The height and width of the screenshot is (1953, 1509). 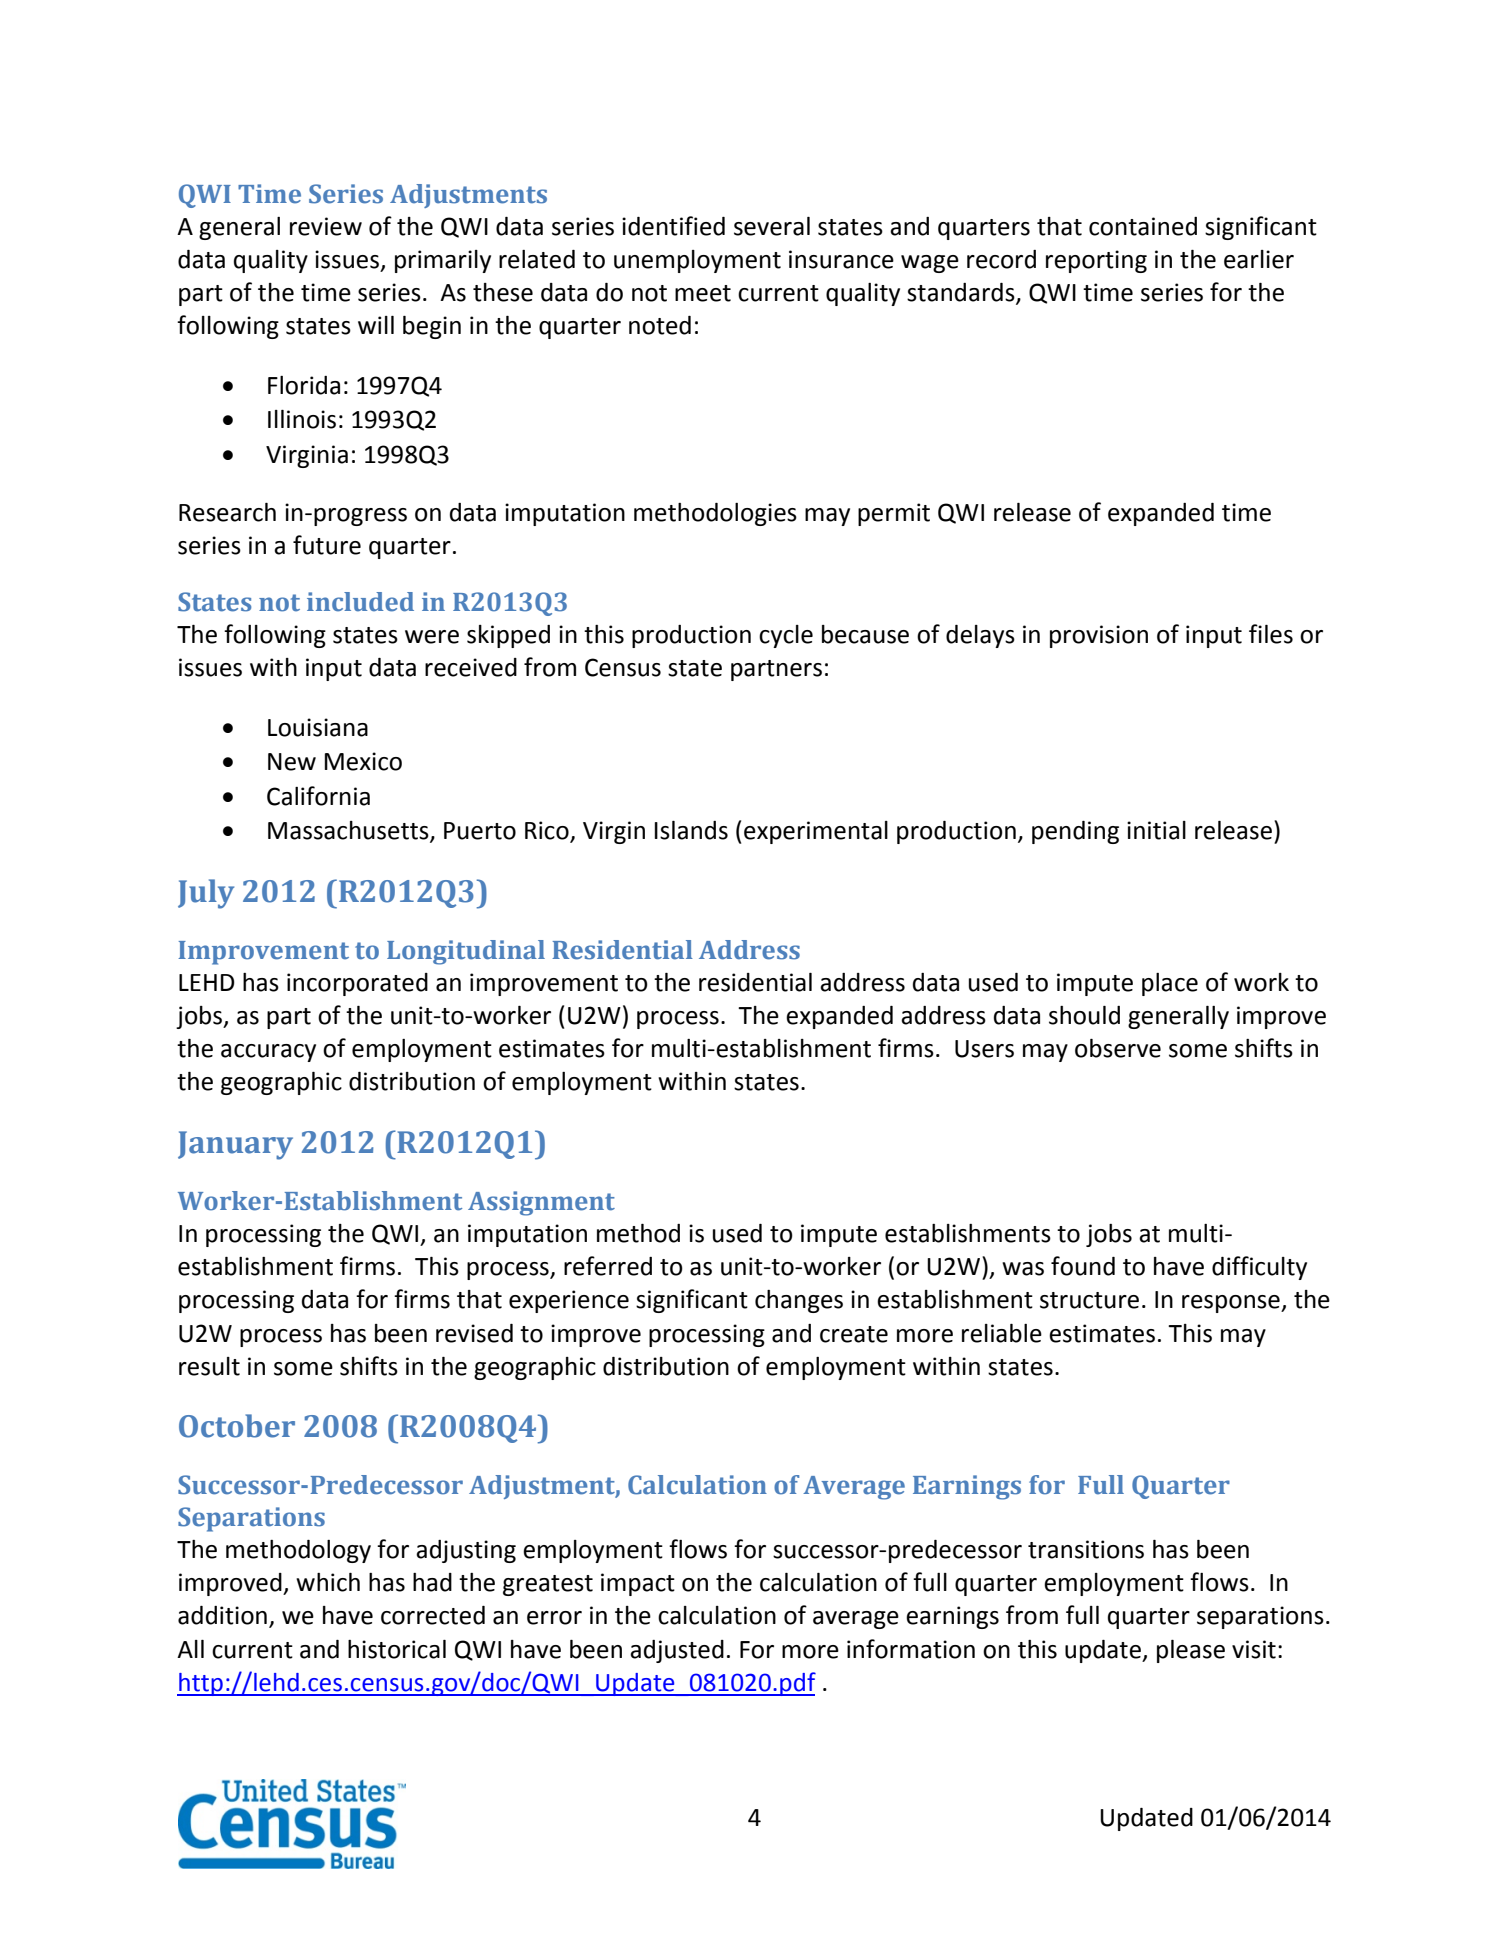 I want to click on reporting, so click(x=1096, y=261).
